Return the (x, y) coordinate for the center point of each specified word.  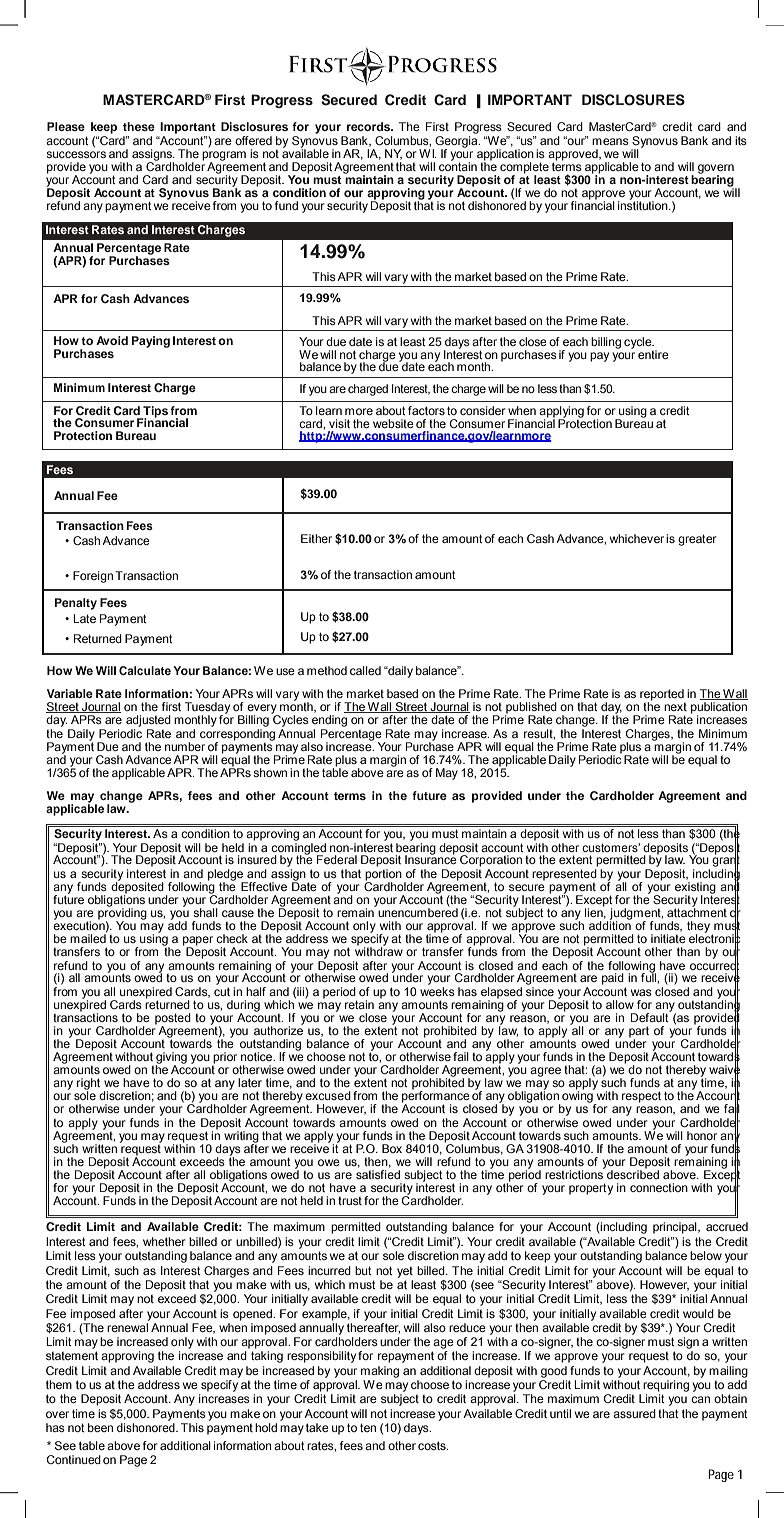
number (185, 746)
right (88, 1085)
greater (697, 540)
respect (641, 1097)
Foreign (93, 577)
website (393, 423)
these (139, 126)
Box (392, 1148)
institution (644, 204)
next (675, 707)
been (100, 1427)
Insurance (431, 858)
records (370, 126)
